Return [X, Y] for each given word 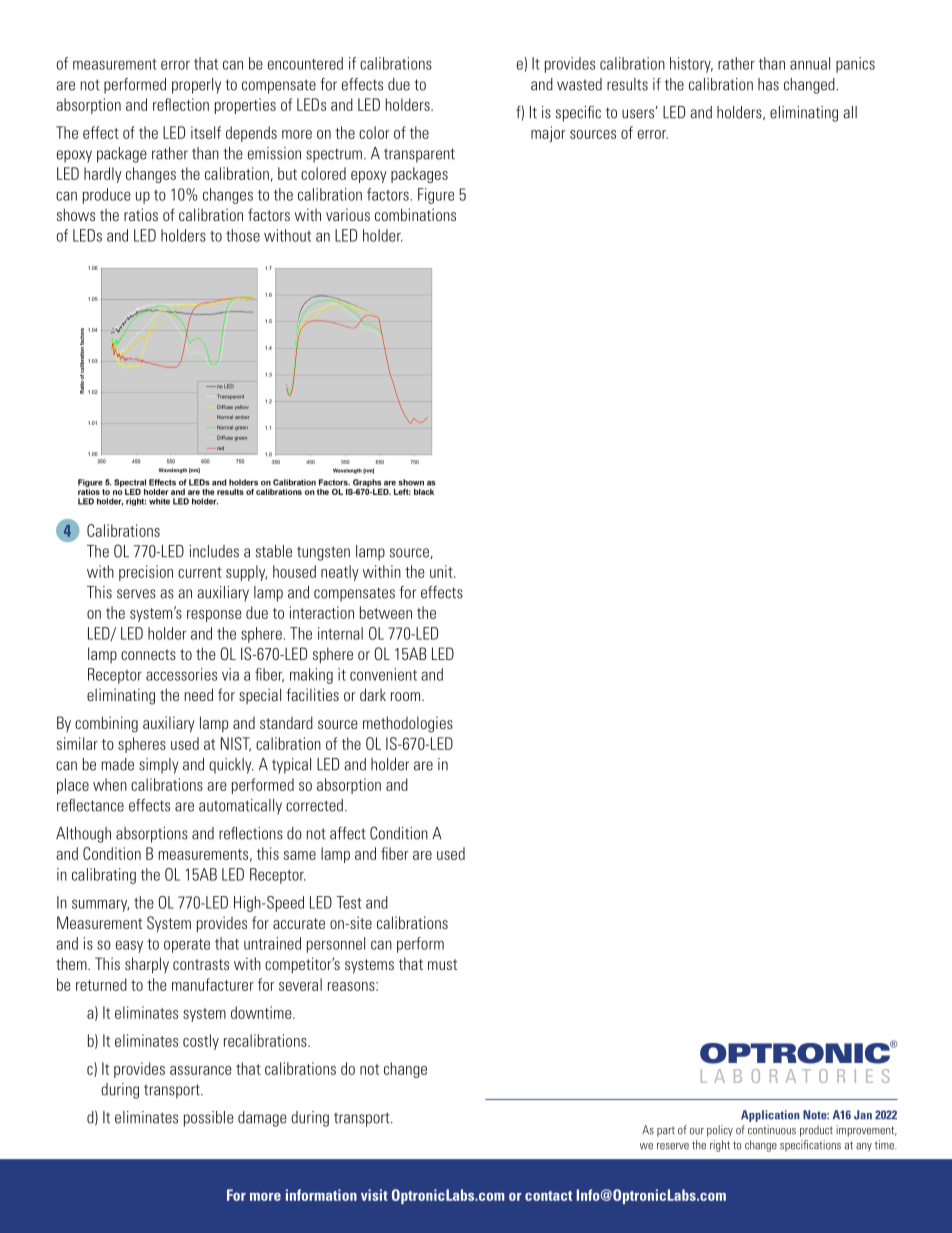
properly [196, 86]
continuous [772, 1130]
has [768, 84]
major [548, 134]
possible [209, 1119]
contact [548, 1196]
